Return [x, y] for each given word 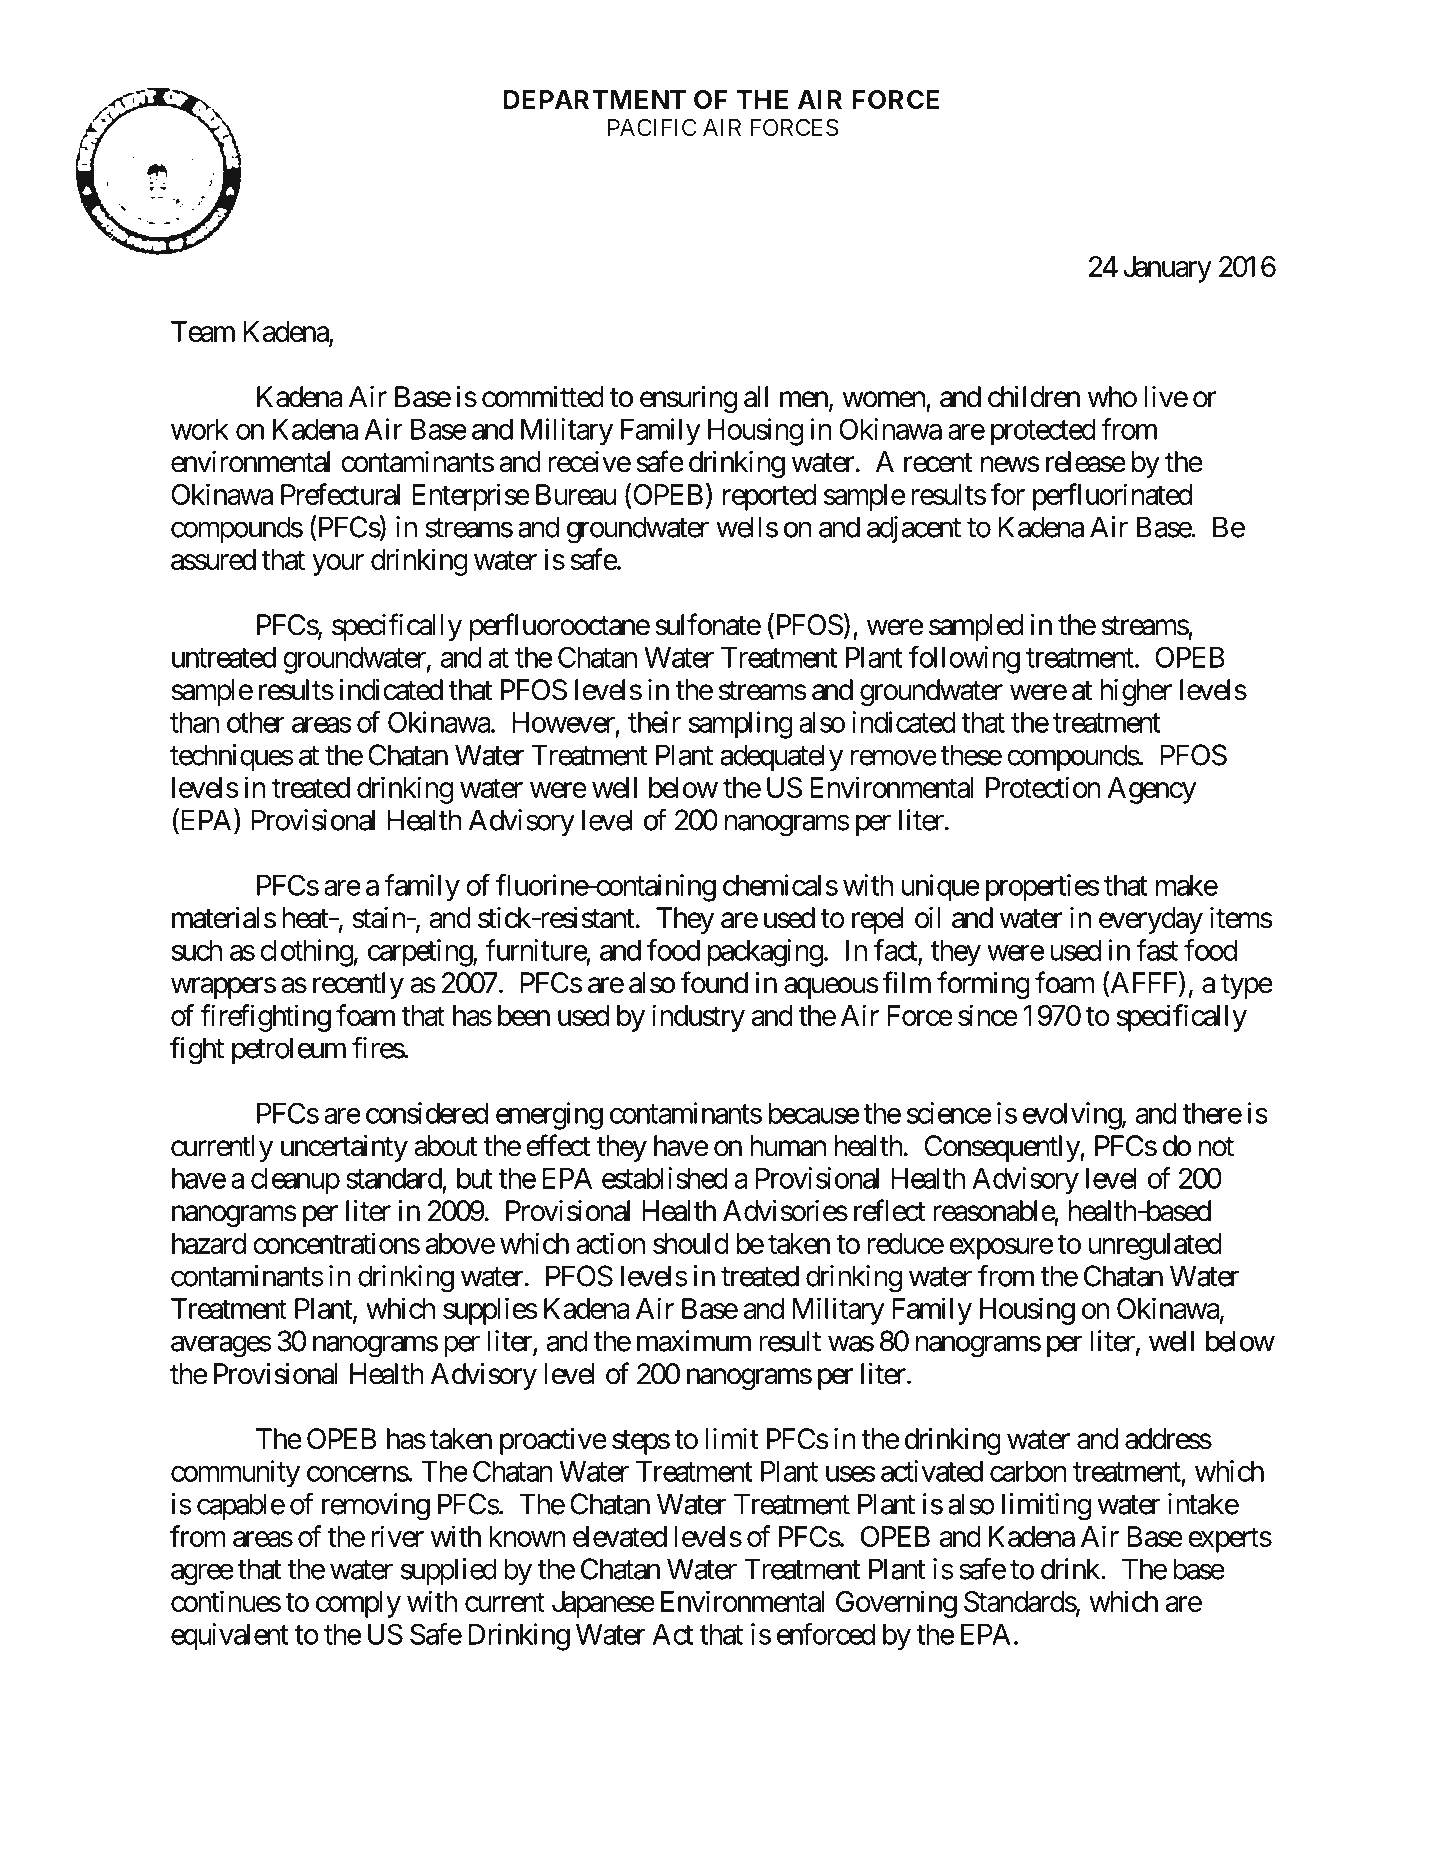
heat [306, 918]
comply [358, 1604]
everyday [1151, 920]
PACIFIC [652, 127]
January [1167, 269]
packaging [765, 953]
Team [203, 331]
